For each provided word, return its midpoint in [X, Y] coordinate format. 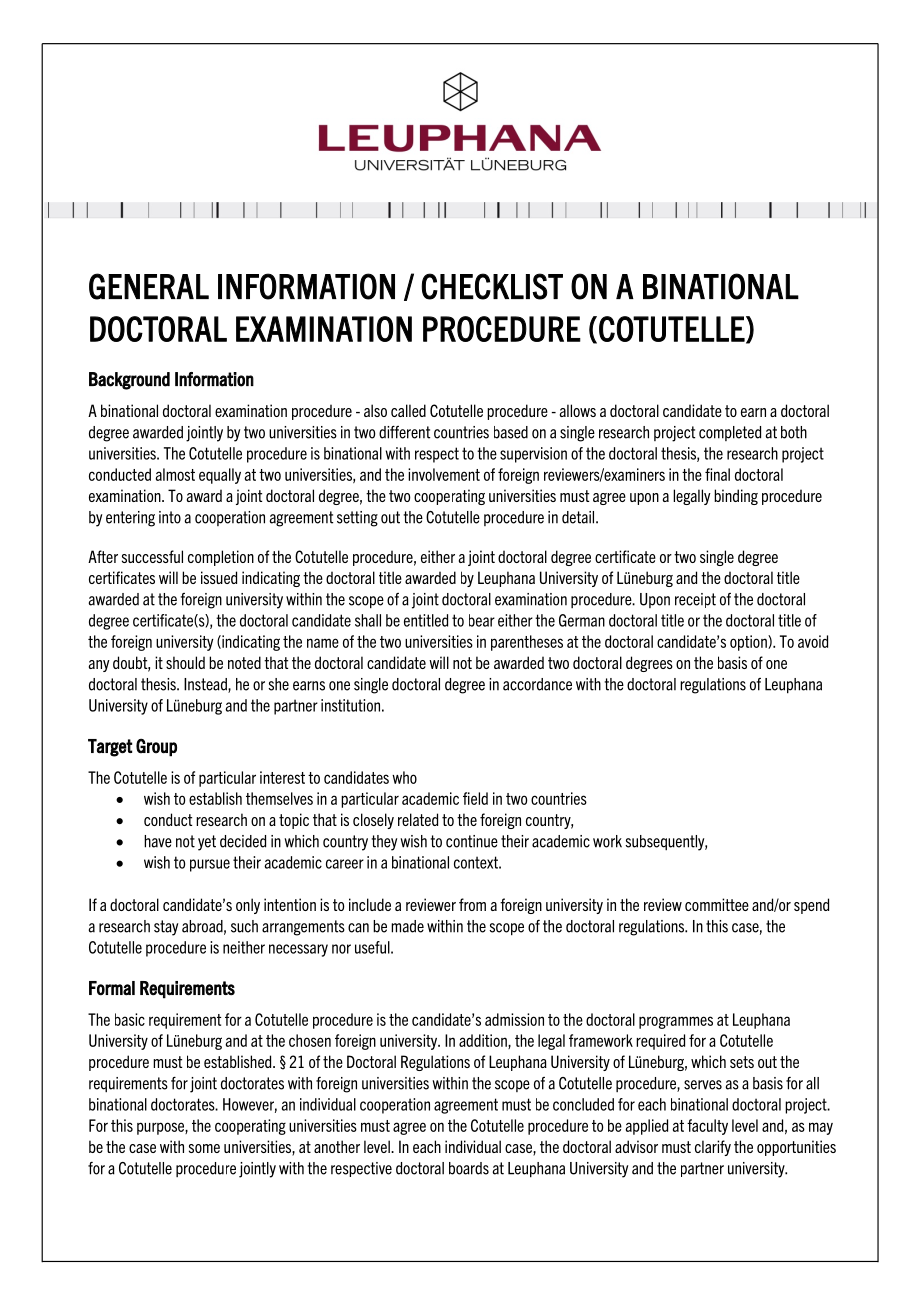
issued [219, 577]
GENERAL [149, 286]
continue [472, 841]
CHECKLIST [492, 286]
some [204, 1148]
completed [730, 433]
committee [717, 904]
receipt [695, 600]
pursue [210, 865]
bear [482, 620]
